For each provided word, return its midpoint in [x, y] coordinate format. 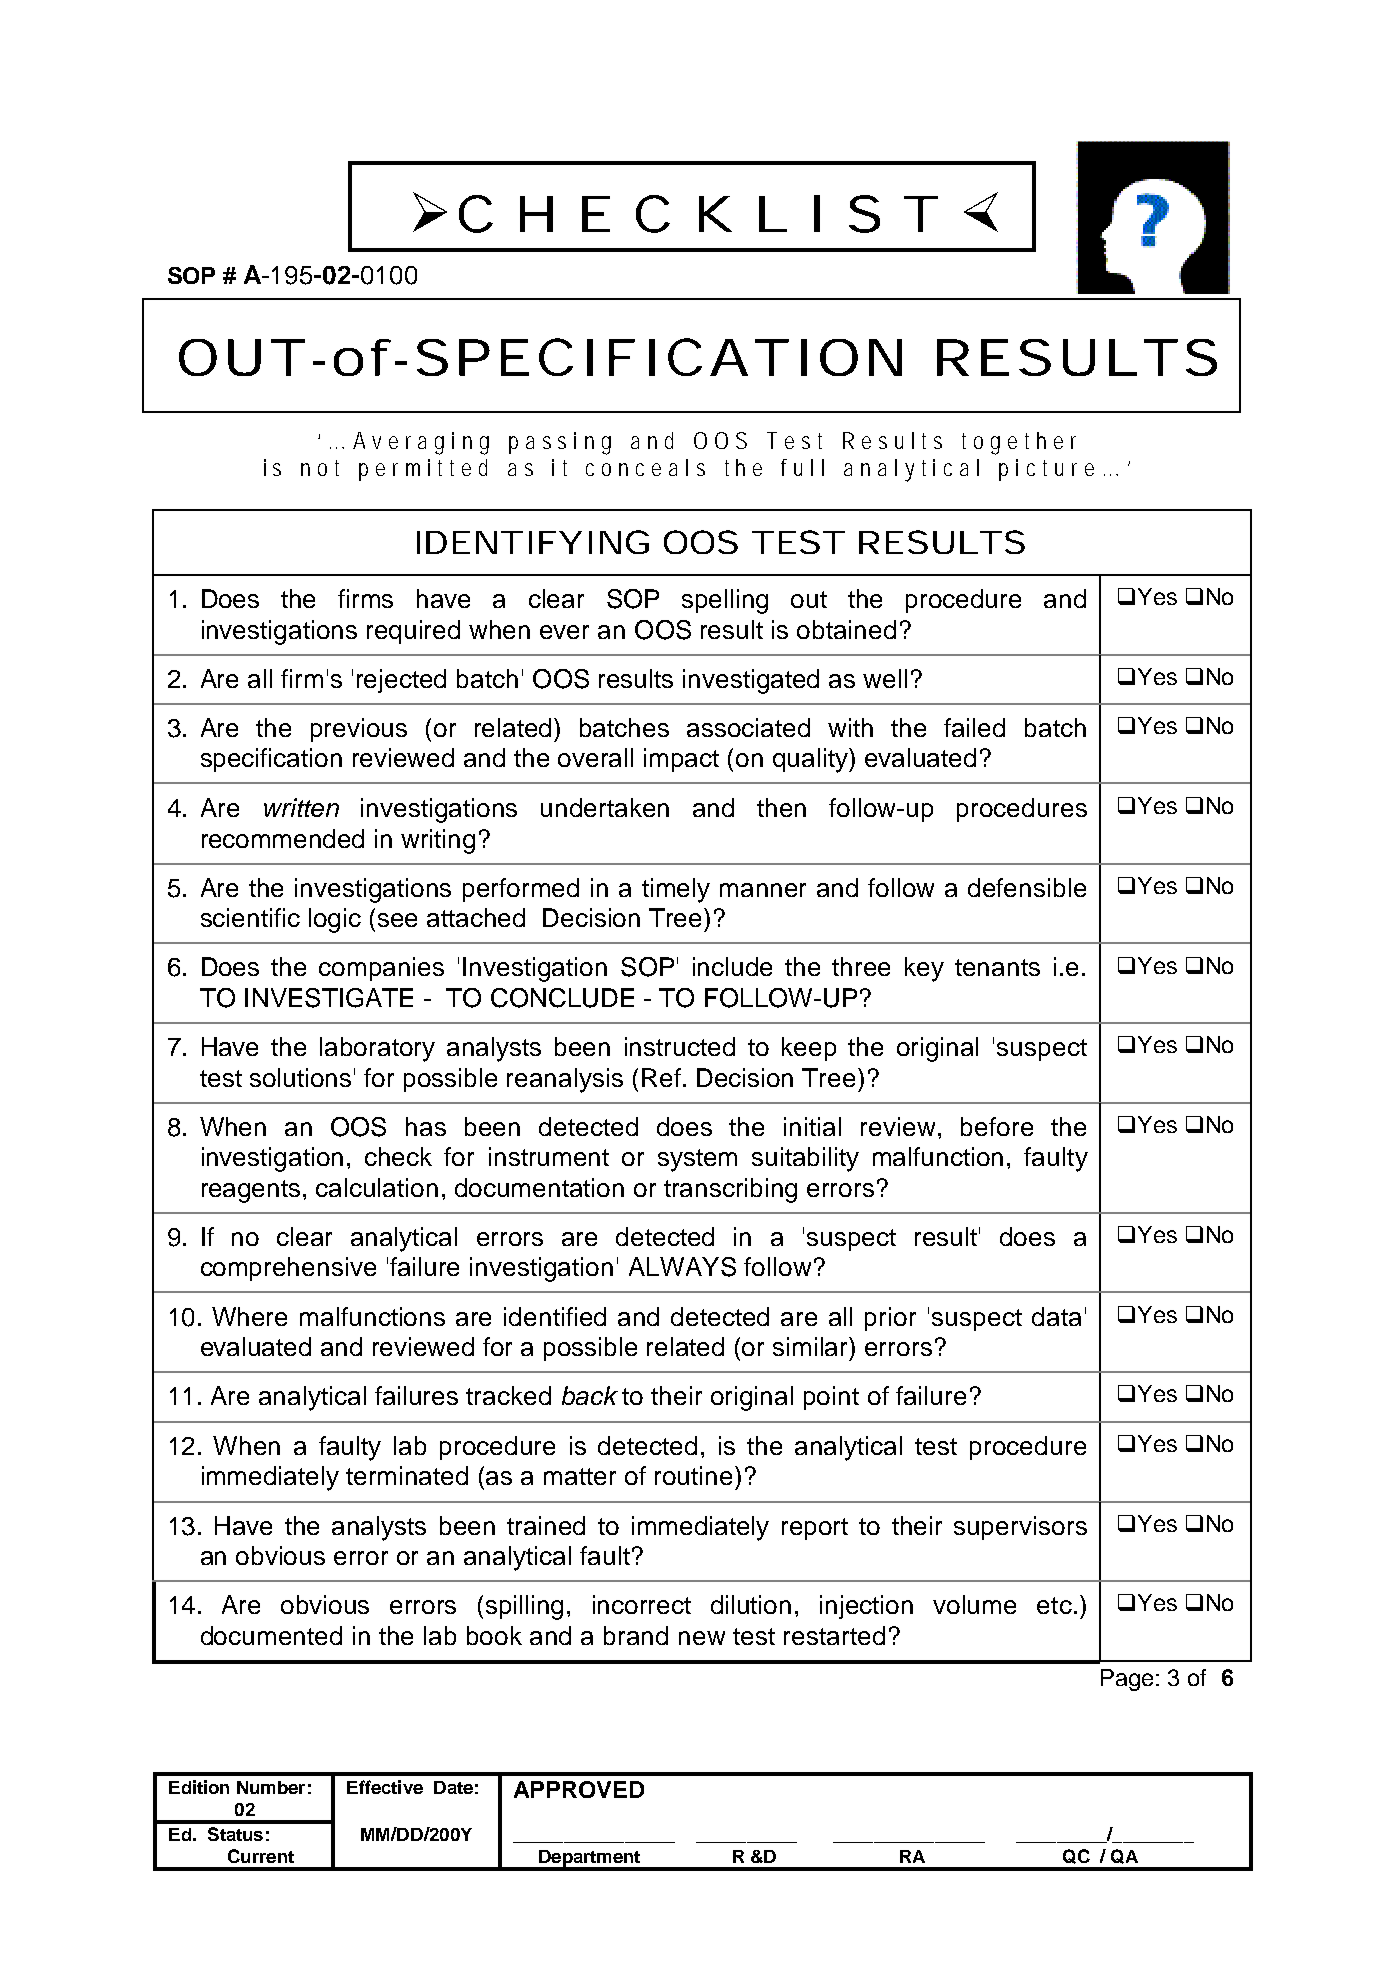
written [301, 807]
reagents [251, 1191]
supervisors [1020, 1528]
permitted [423, 470]
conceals [645, 467]
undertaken [605, 807]
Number [271, 1787]
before [997, 1126]
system [697, 1160]
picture [1046, 470]
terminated [407, 1475]
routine [693, 1475]
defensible [1027, 887]
